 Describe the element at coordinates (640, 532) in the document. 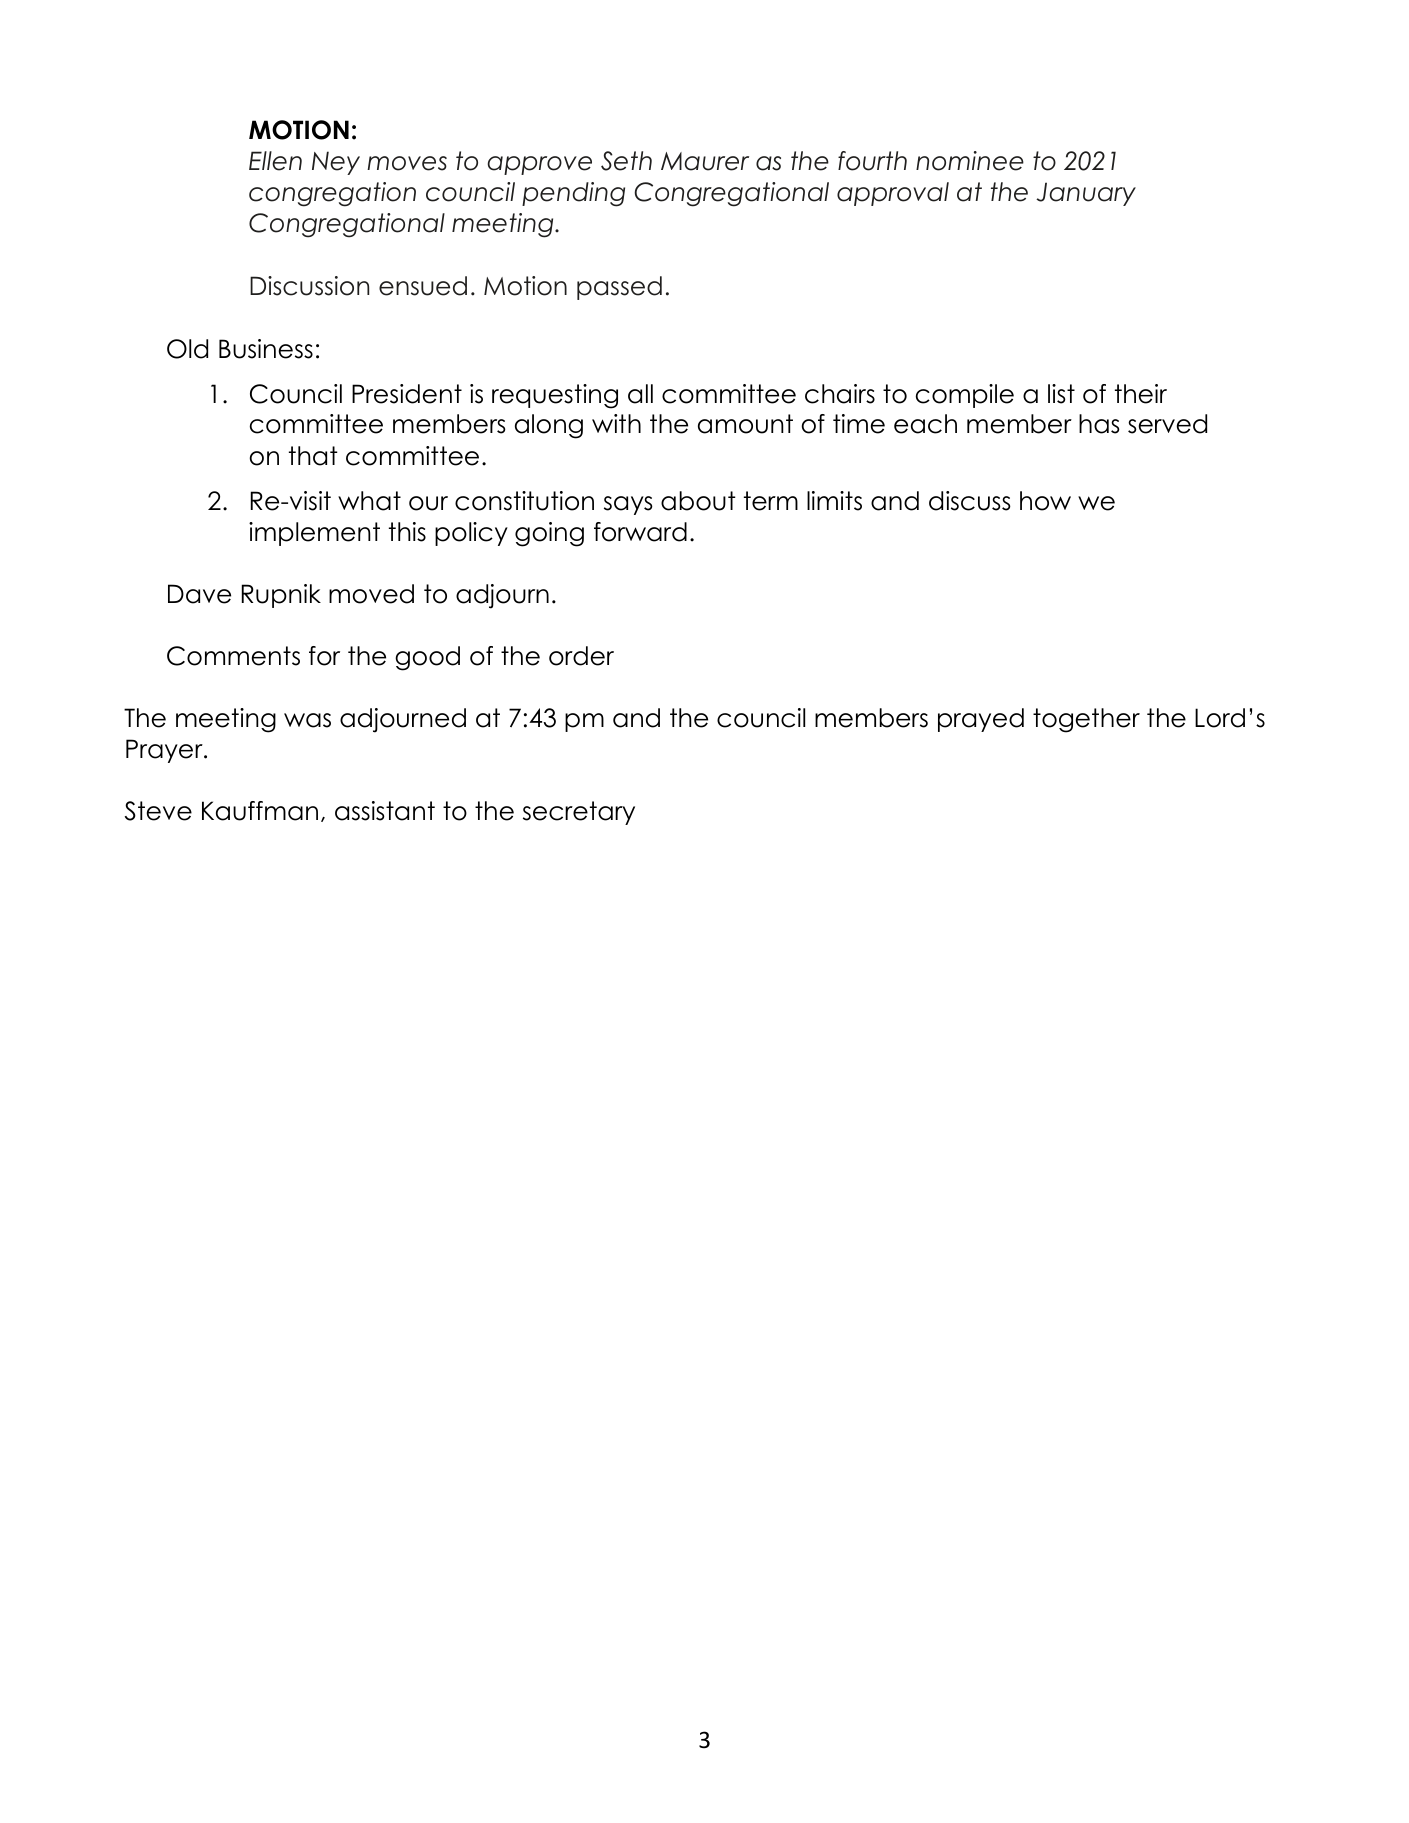

I see `forward` at that location.
